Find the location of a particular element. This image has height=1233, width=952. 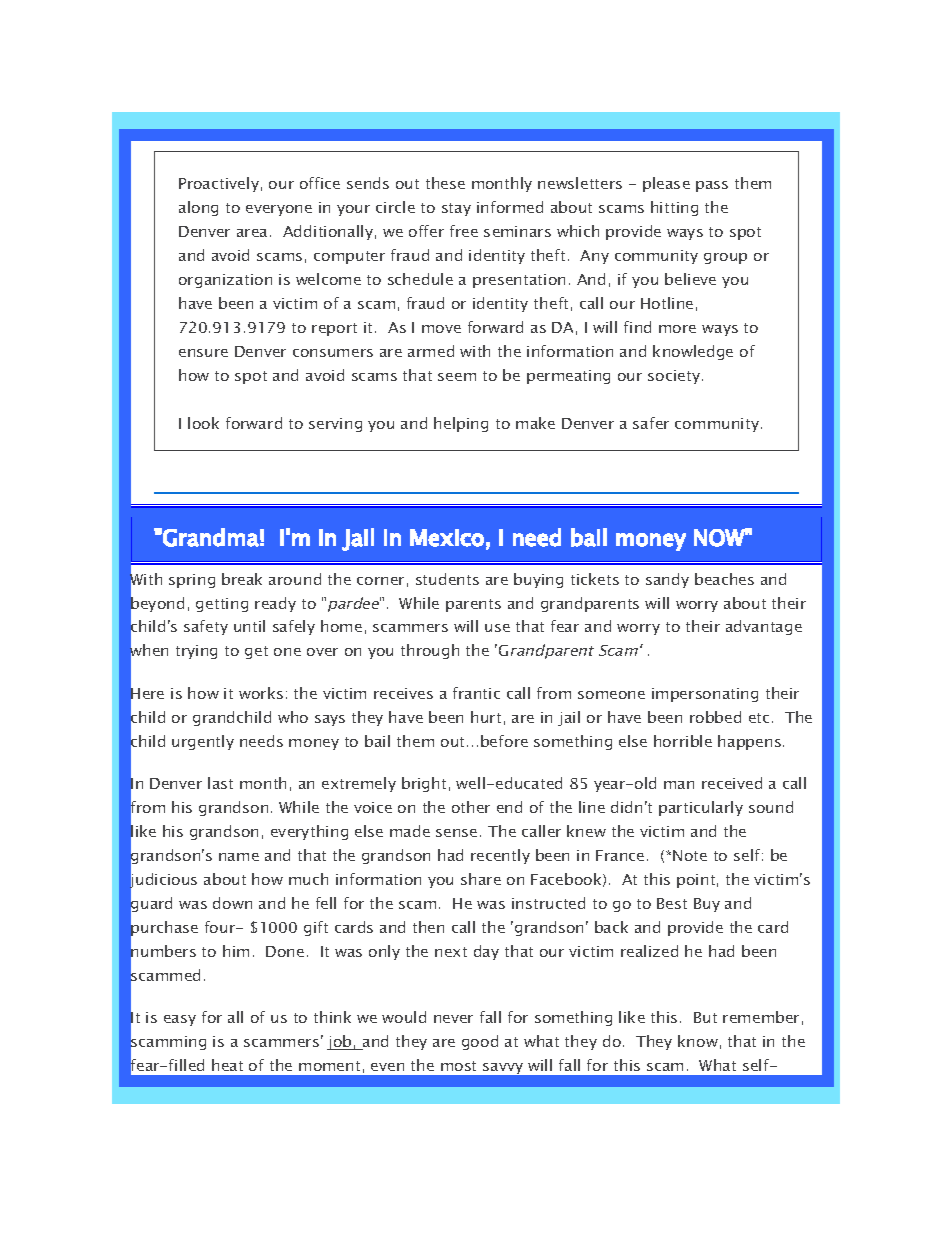

stay is located at coordinates (456, 209).
